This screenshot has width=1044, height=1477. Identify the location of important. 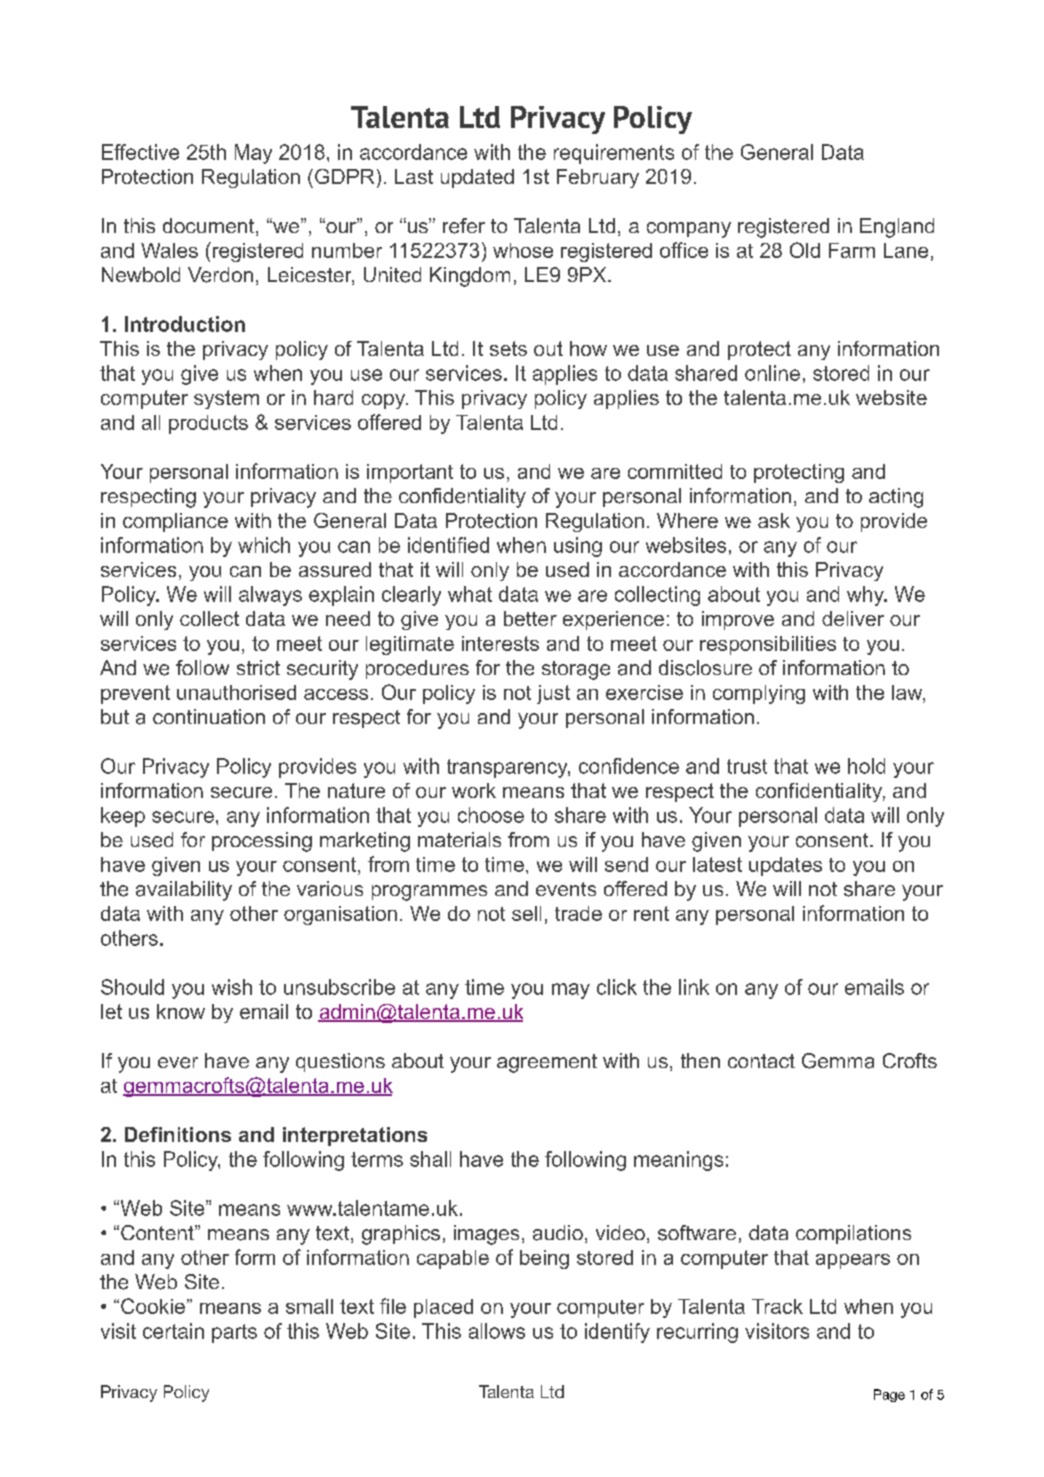
(410, 473).
